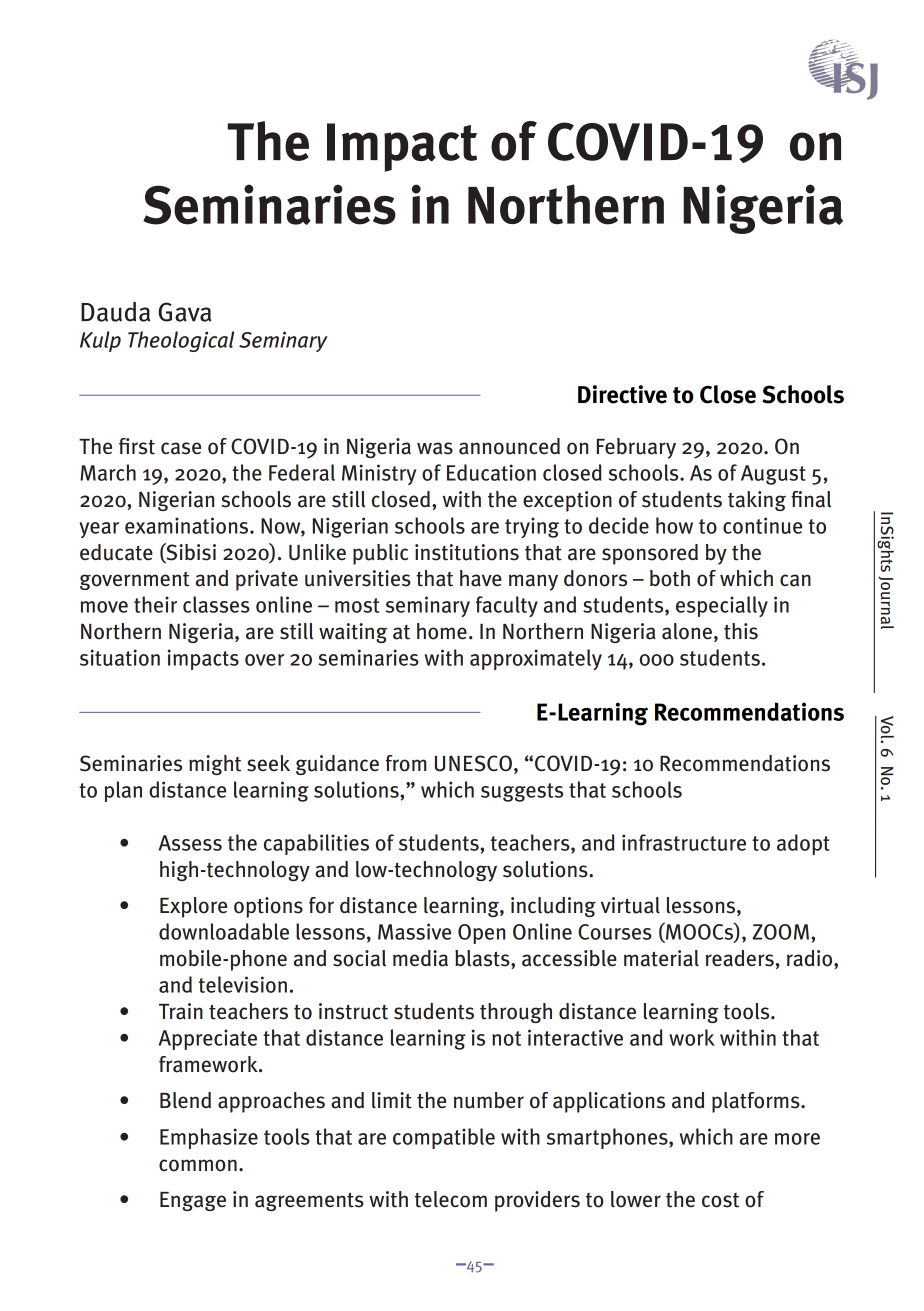 Image resolution: width=924 pixels, height=1311 pixels. Describe the element at coordinates (483, 959) in the screenshot. I see `blasts` at that location.
